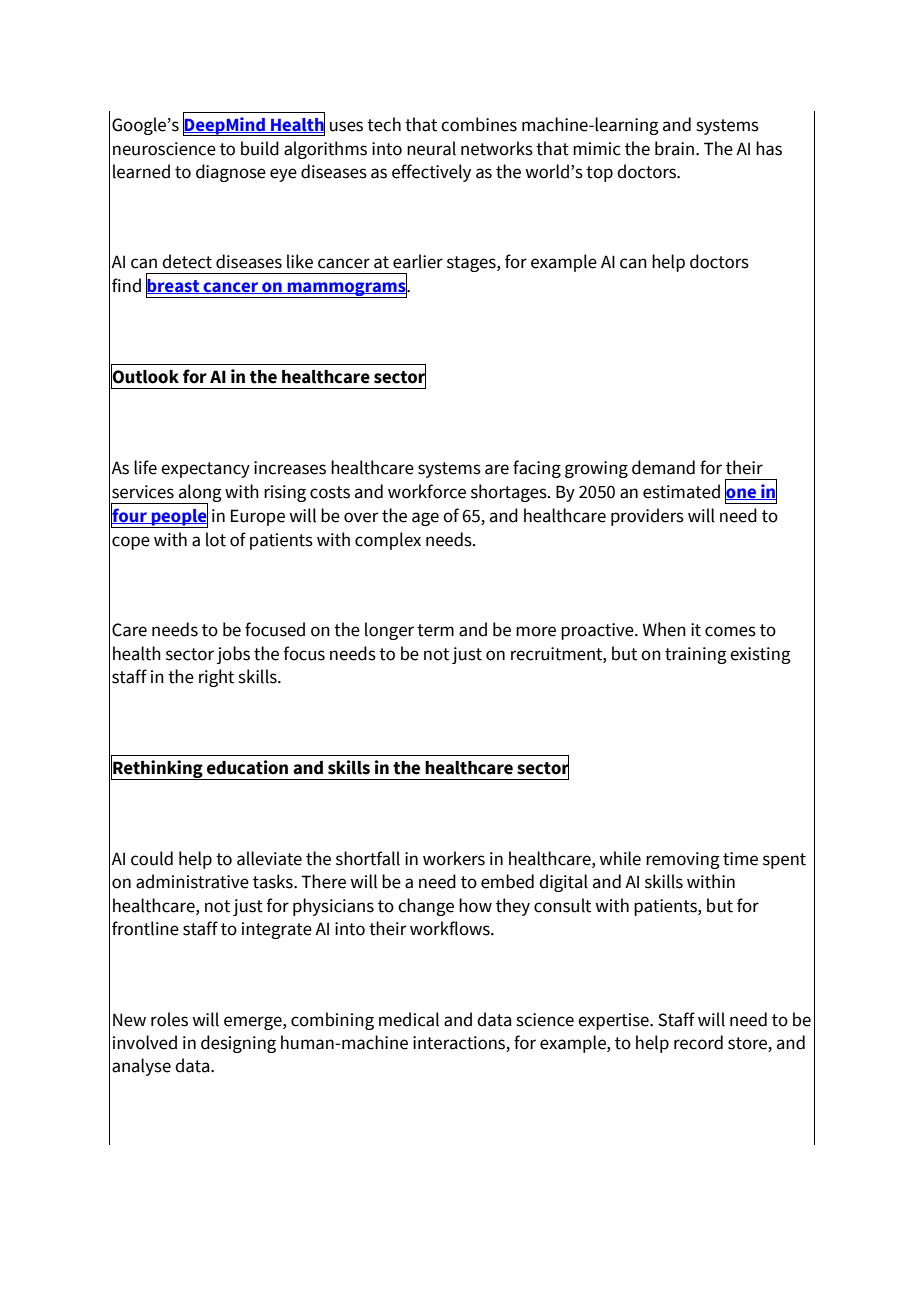  What do you see at coordinates (247, 767) in the screenshot?
I see `education` at bounding box center [247, 767].
